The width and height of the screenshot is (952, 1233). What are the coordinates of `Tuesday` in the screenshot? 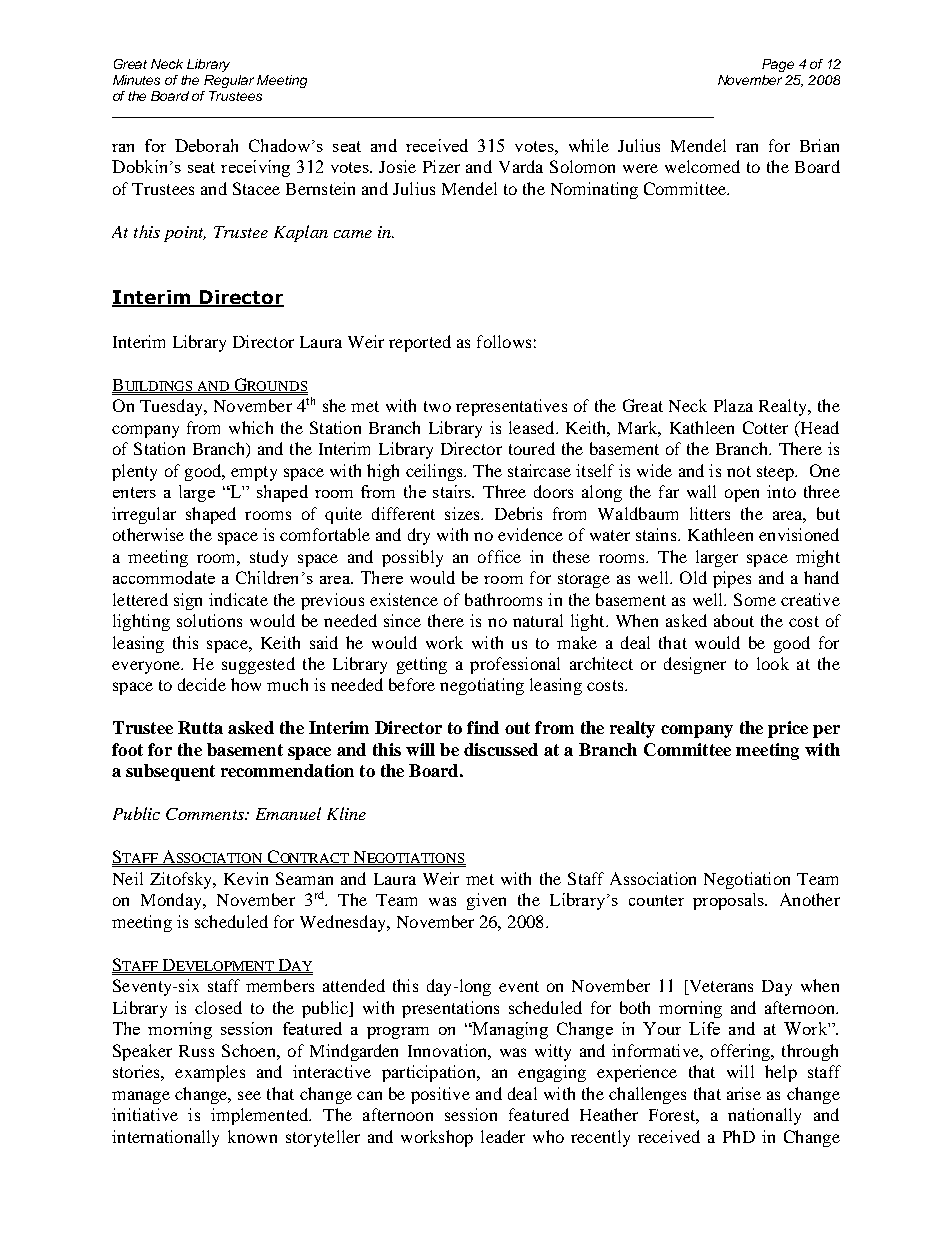 It's located at (172, 407).
